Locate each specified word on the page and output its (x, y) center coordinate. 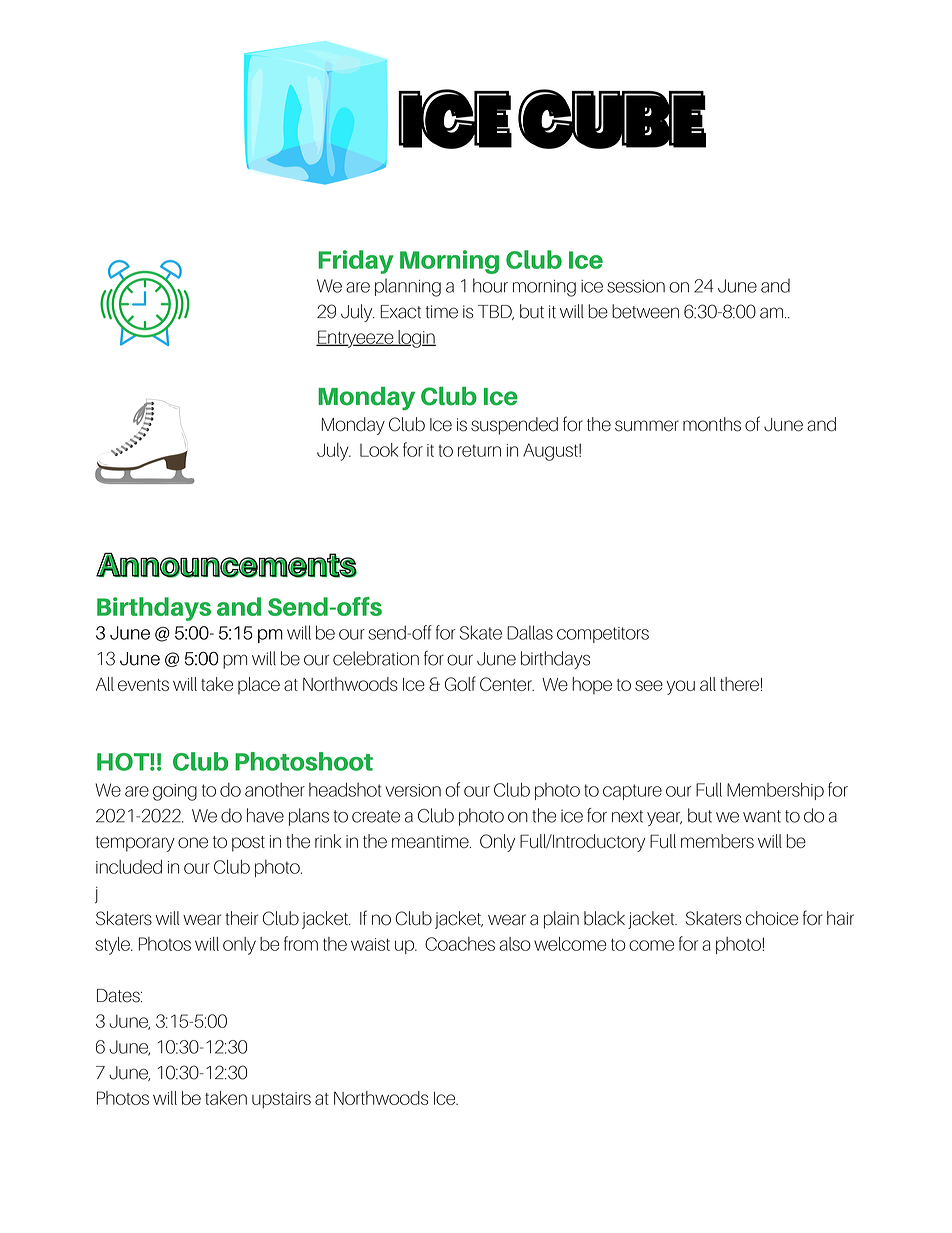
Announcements (226, 565)
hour (490, 285)
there (739, 684)
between (645, 311)
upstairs (281, 1100)
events (143, 685)
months (712, 424)
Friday (355, 262)
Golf (460, 683)
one (193, 842)
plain (561, 920)
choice (772, 918)
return (479, 451)
